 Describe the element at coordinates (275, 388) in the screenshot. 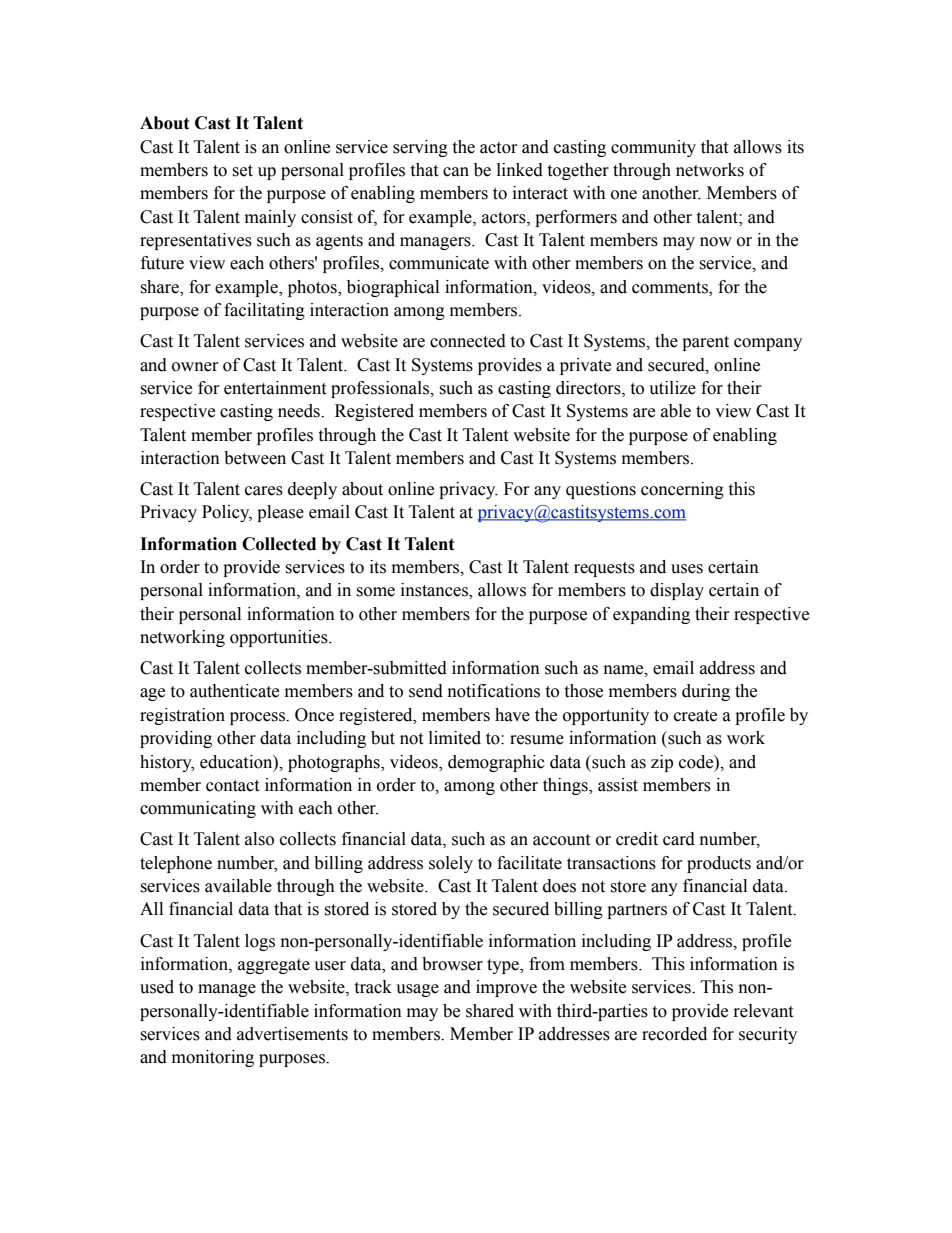

I see `entertainment` at that location.
